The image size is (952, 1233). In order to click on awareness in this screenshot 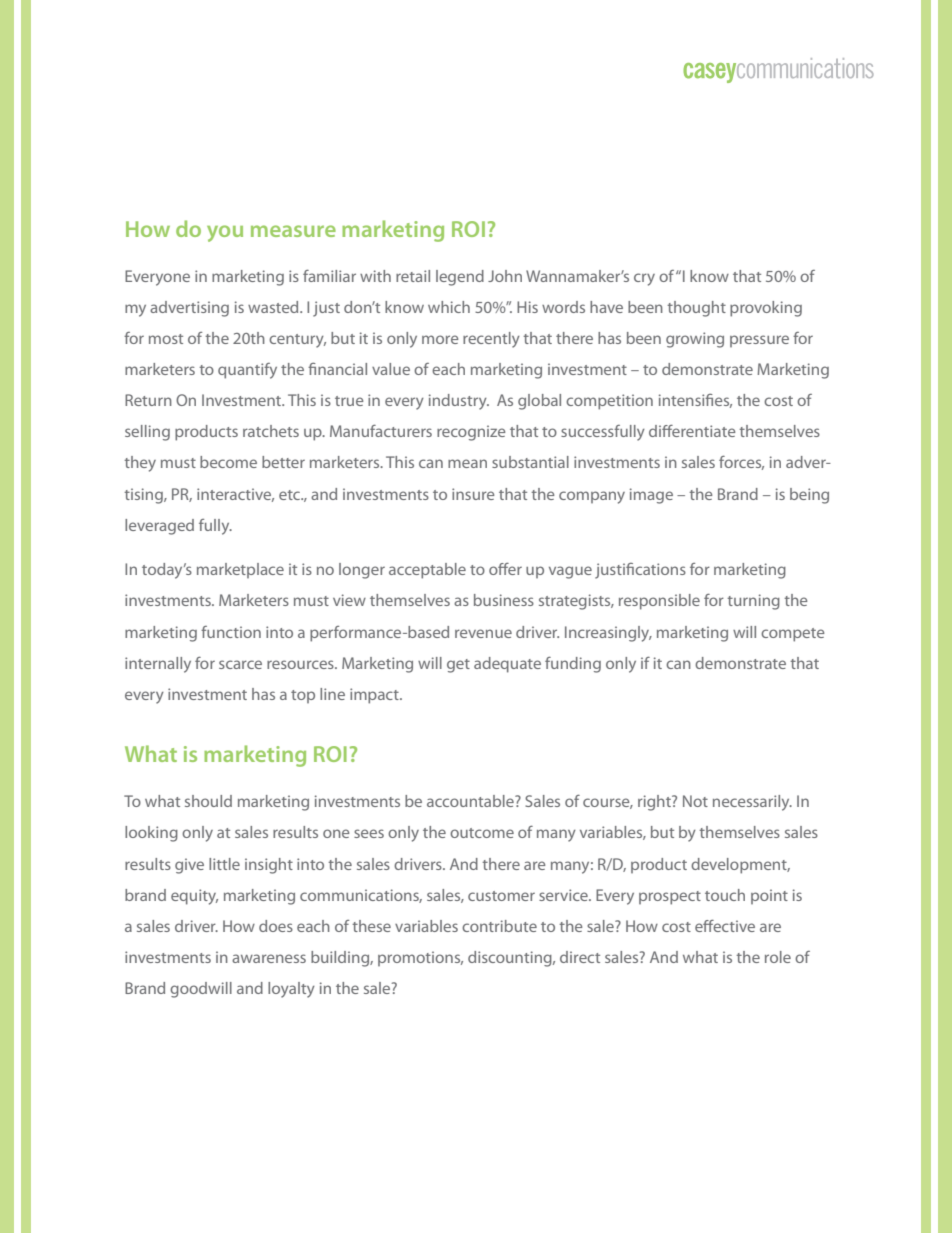, I will do `click(269, 958)`.
